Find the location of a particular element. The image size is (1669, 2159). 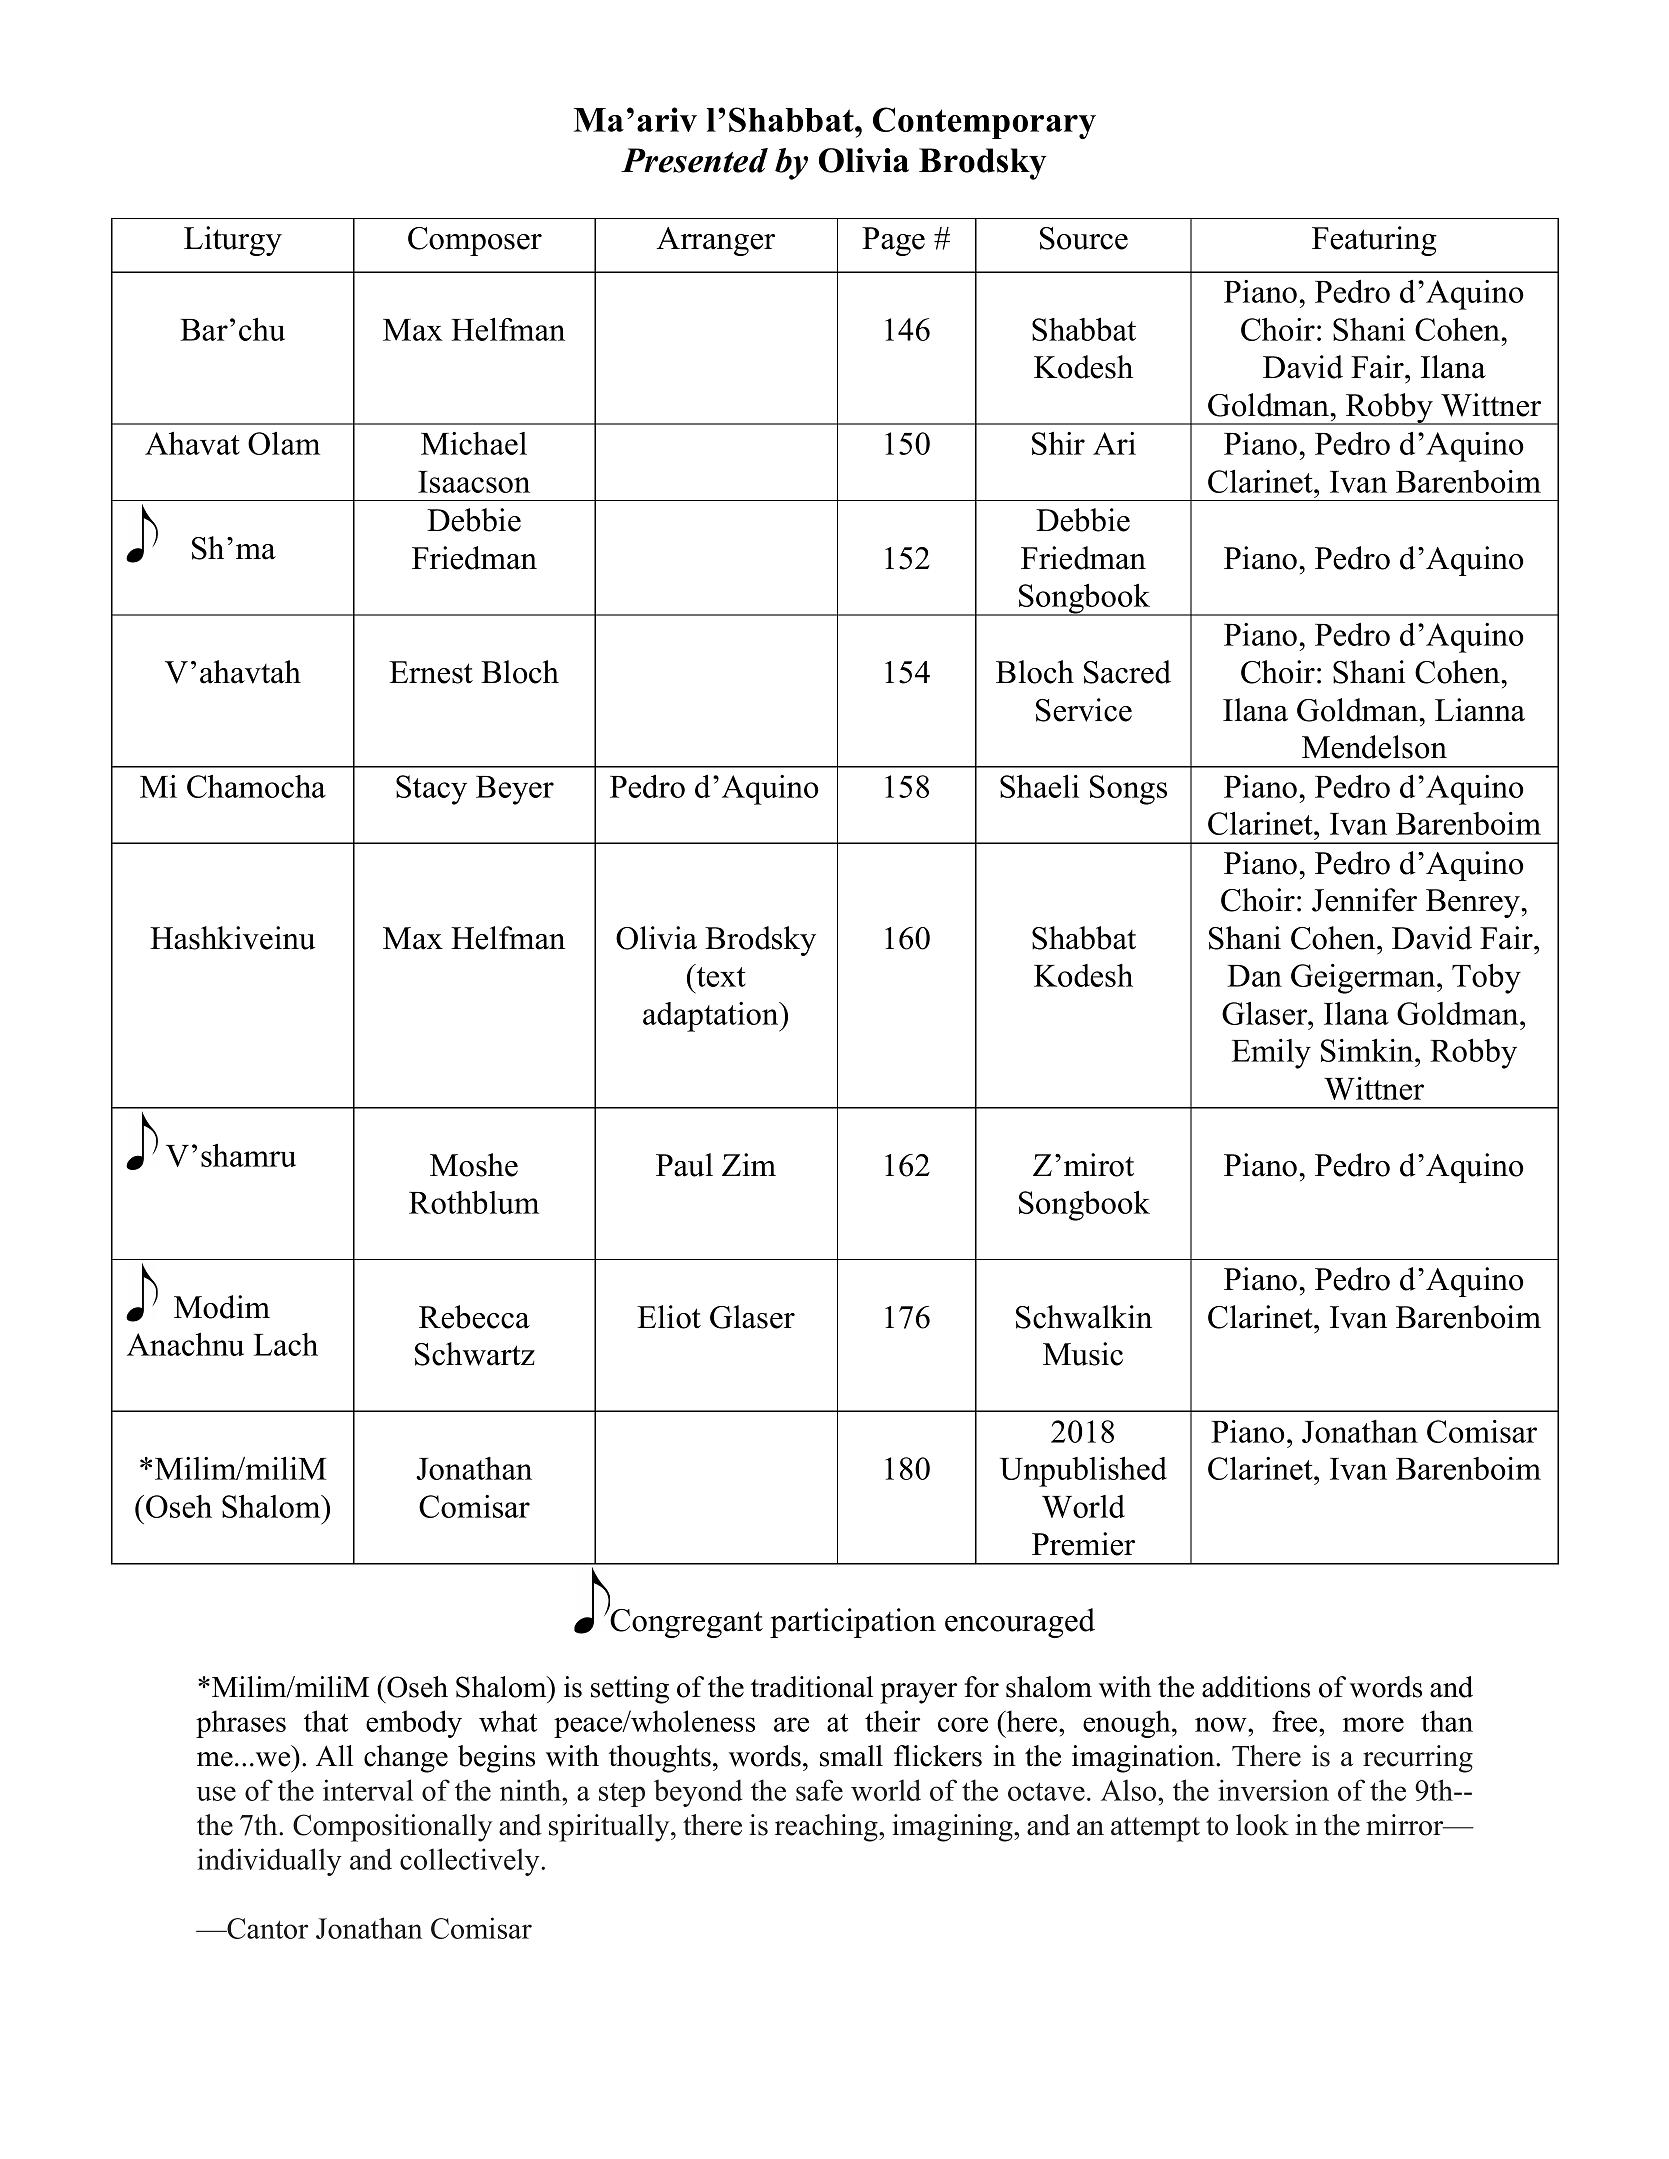

Music is located at coordinates (1083, 1354).
